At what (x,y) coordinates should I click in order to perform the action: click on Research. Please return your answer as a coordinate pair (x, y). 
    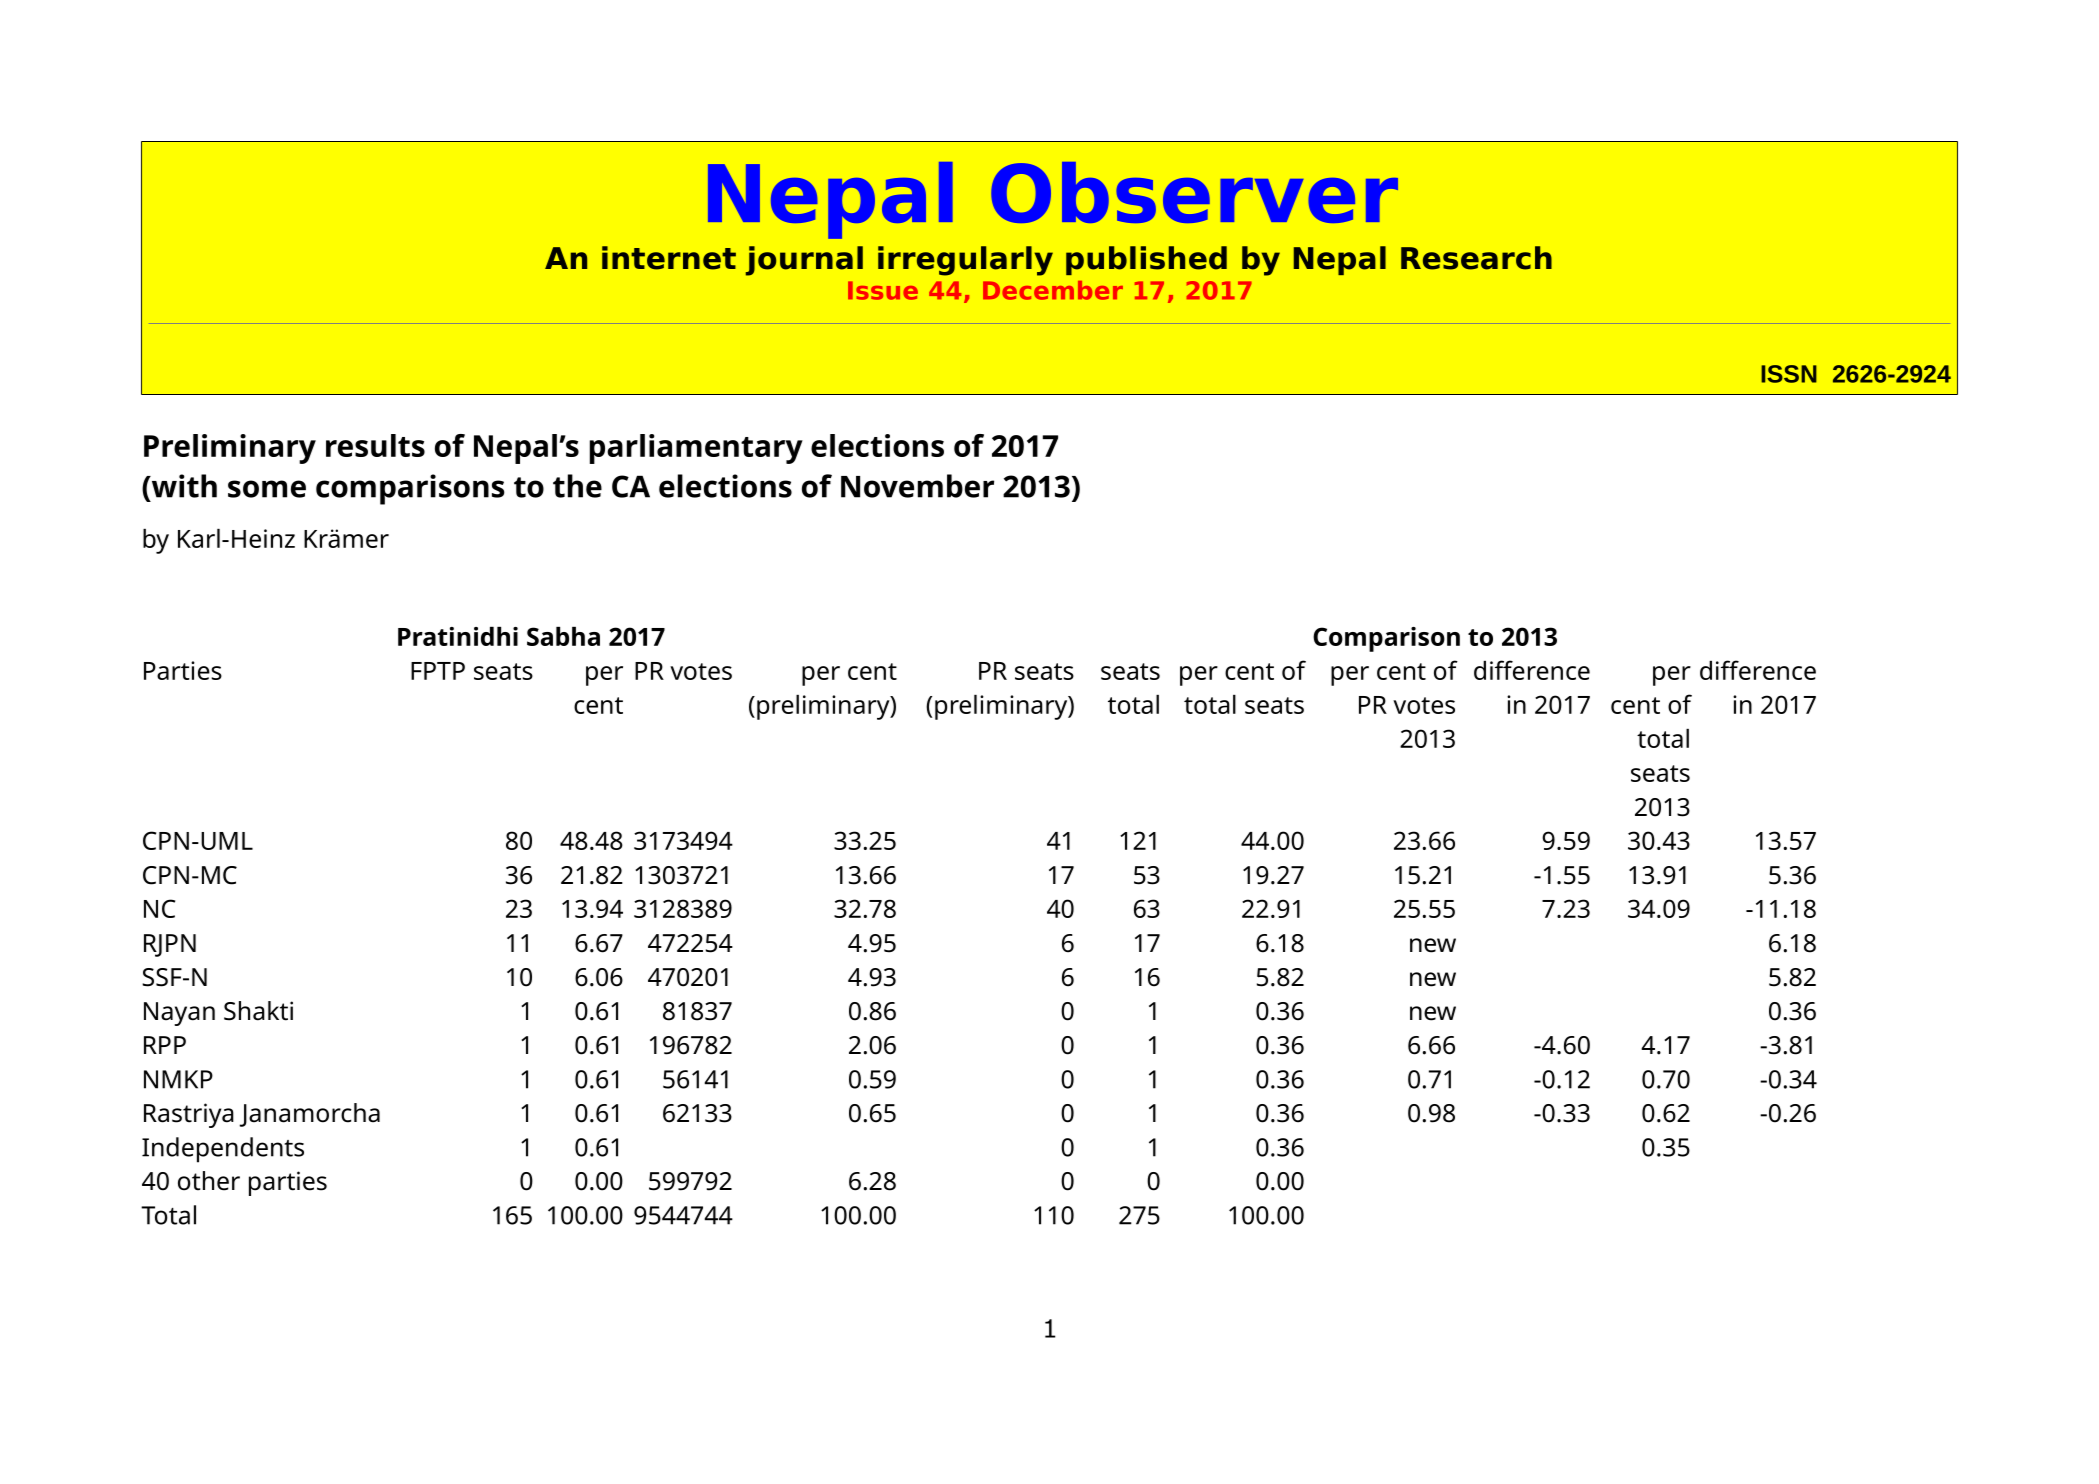
    Looking at the image, I should click on (1476, 258).
